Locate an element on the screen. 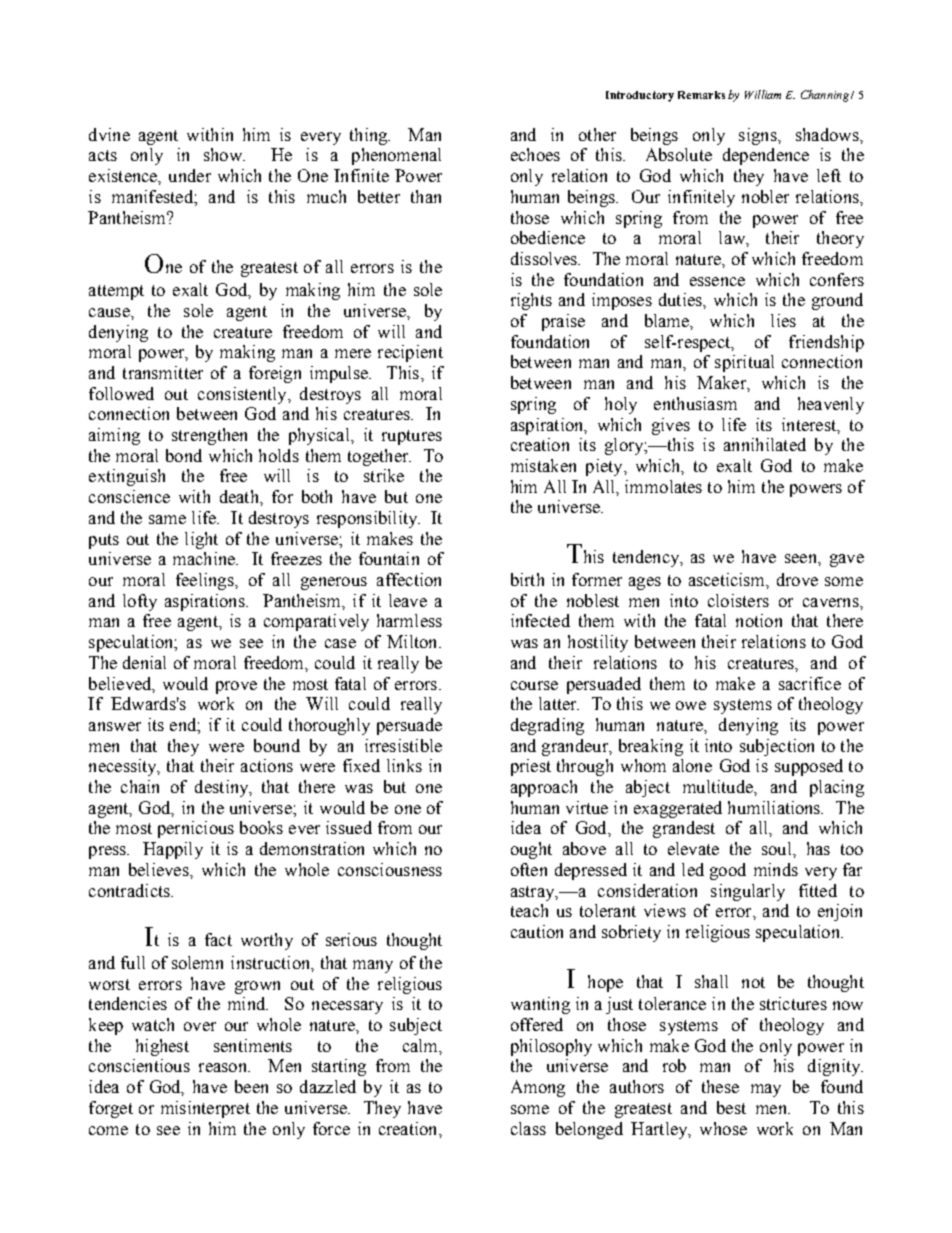  annihilated is located at coordinates (765, 444).
